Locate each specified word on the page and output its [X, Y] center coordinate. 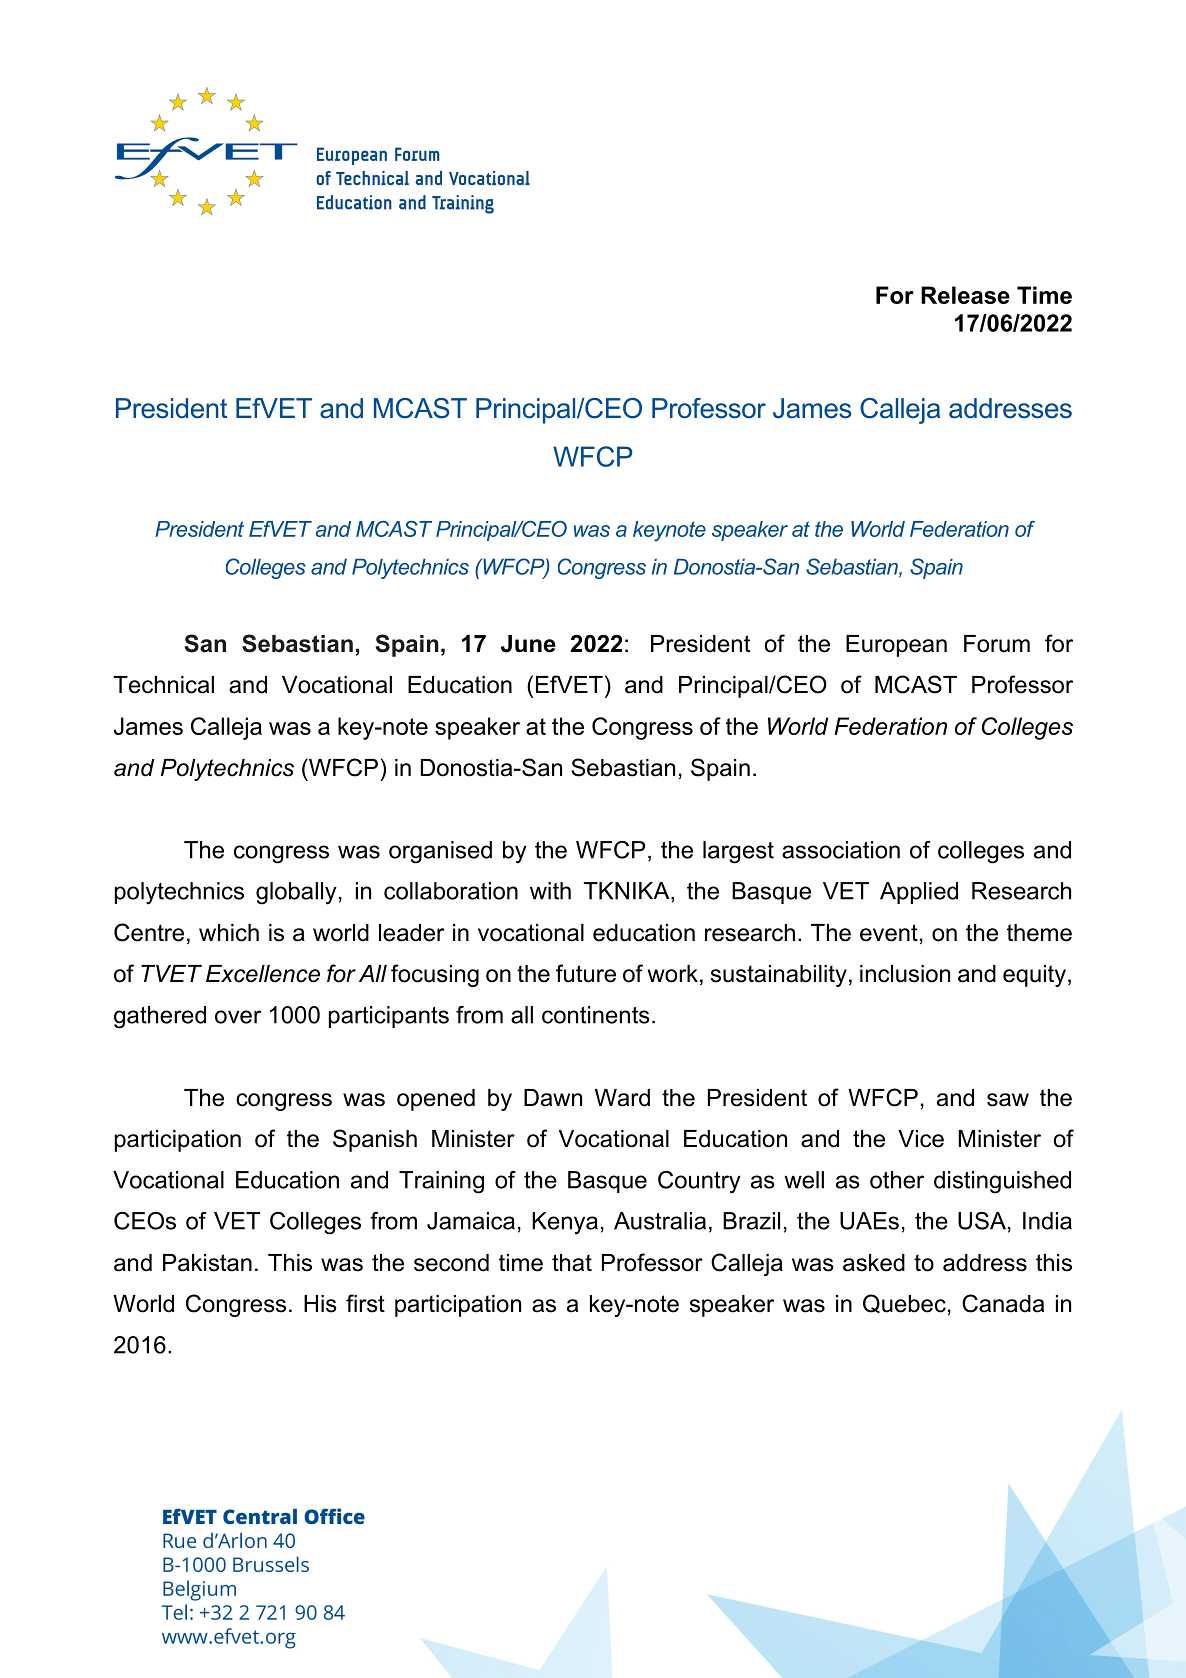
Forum [997, 644]
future [586, 973]
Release [965, 295]
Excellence [263, 974]
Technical [164, 685]
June [528, 644]
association [841, 850]
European [896, 646]
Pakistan [207, 1263]
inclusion [905, 974]
